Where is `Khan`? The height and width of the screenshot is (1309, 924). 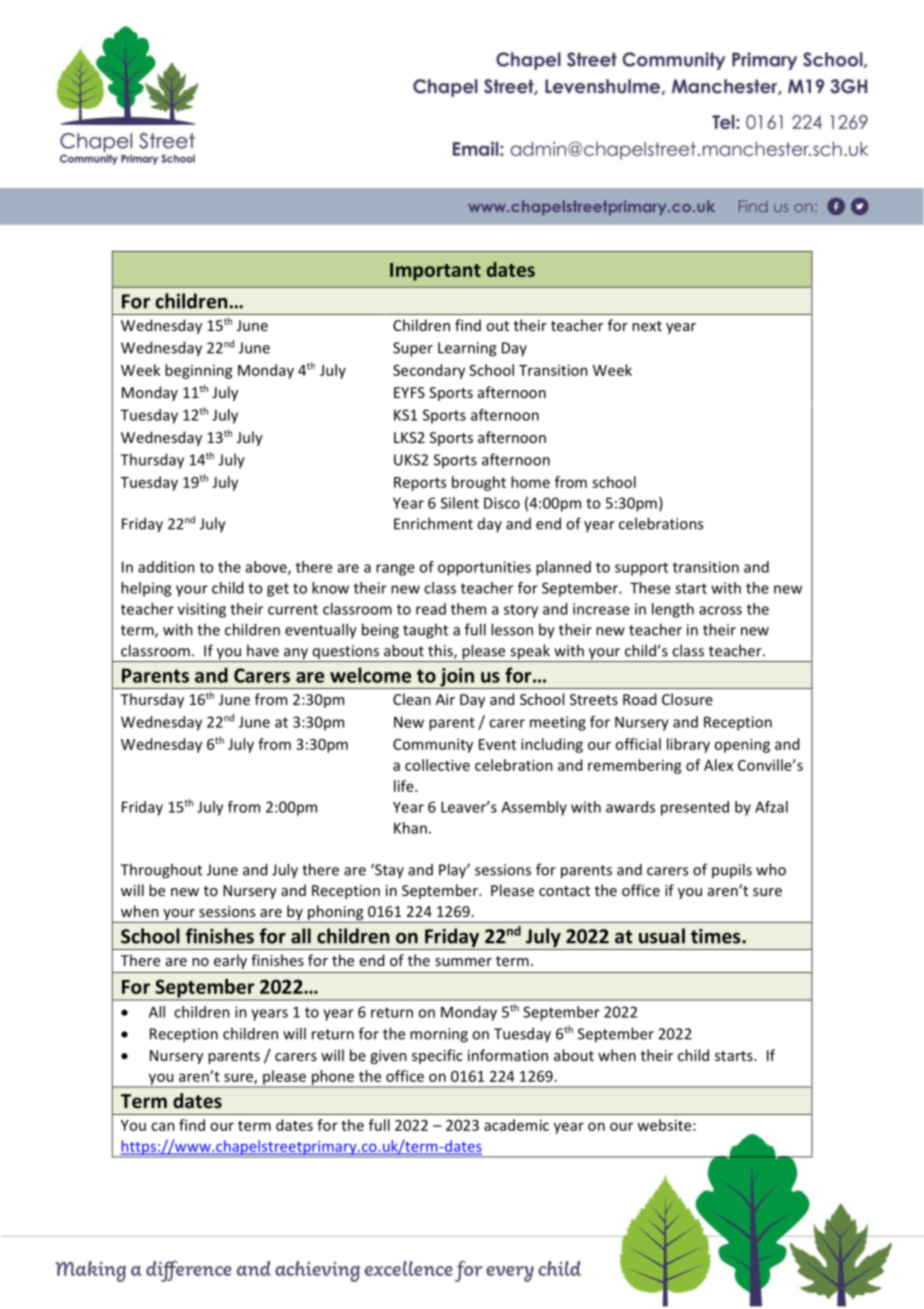
Khan is located at coordinates (410, 828).
